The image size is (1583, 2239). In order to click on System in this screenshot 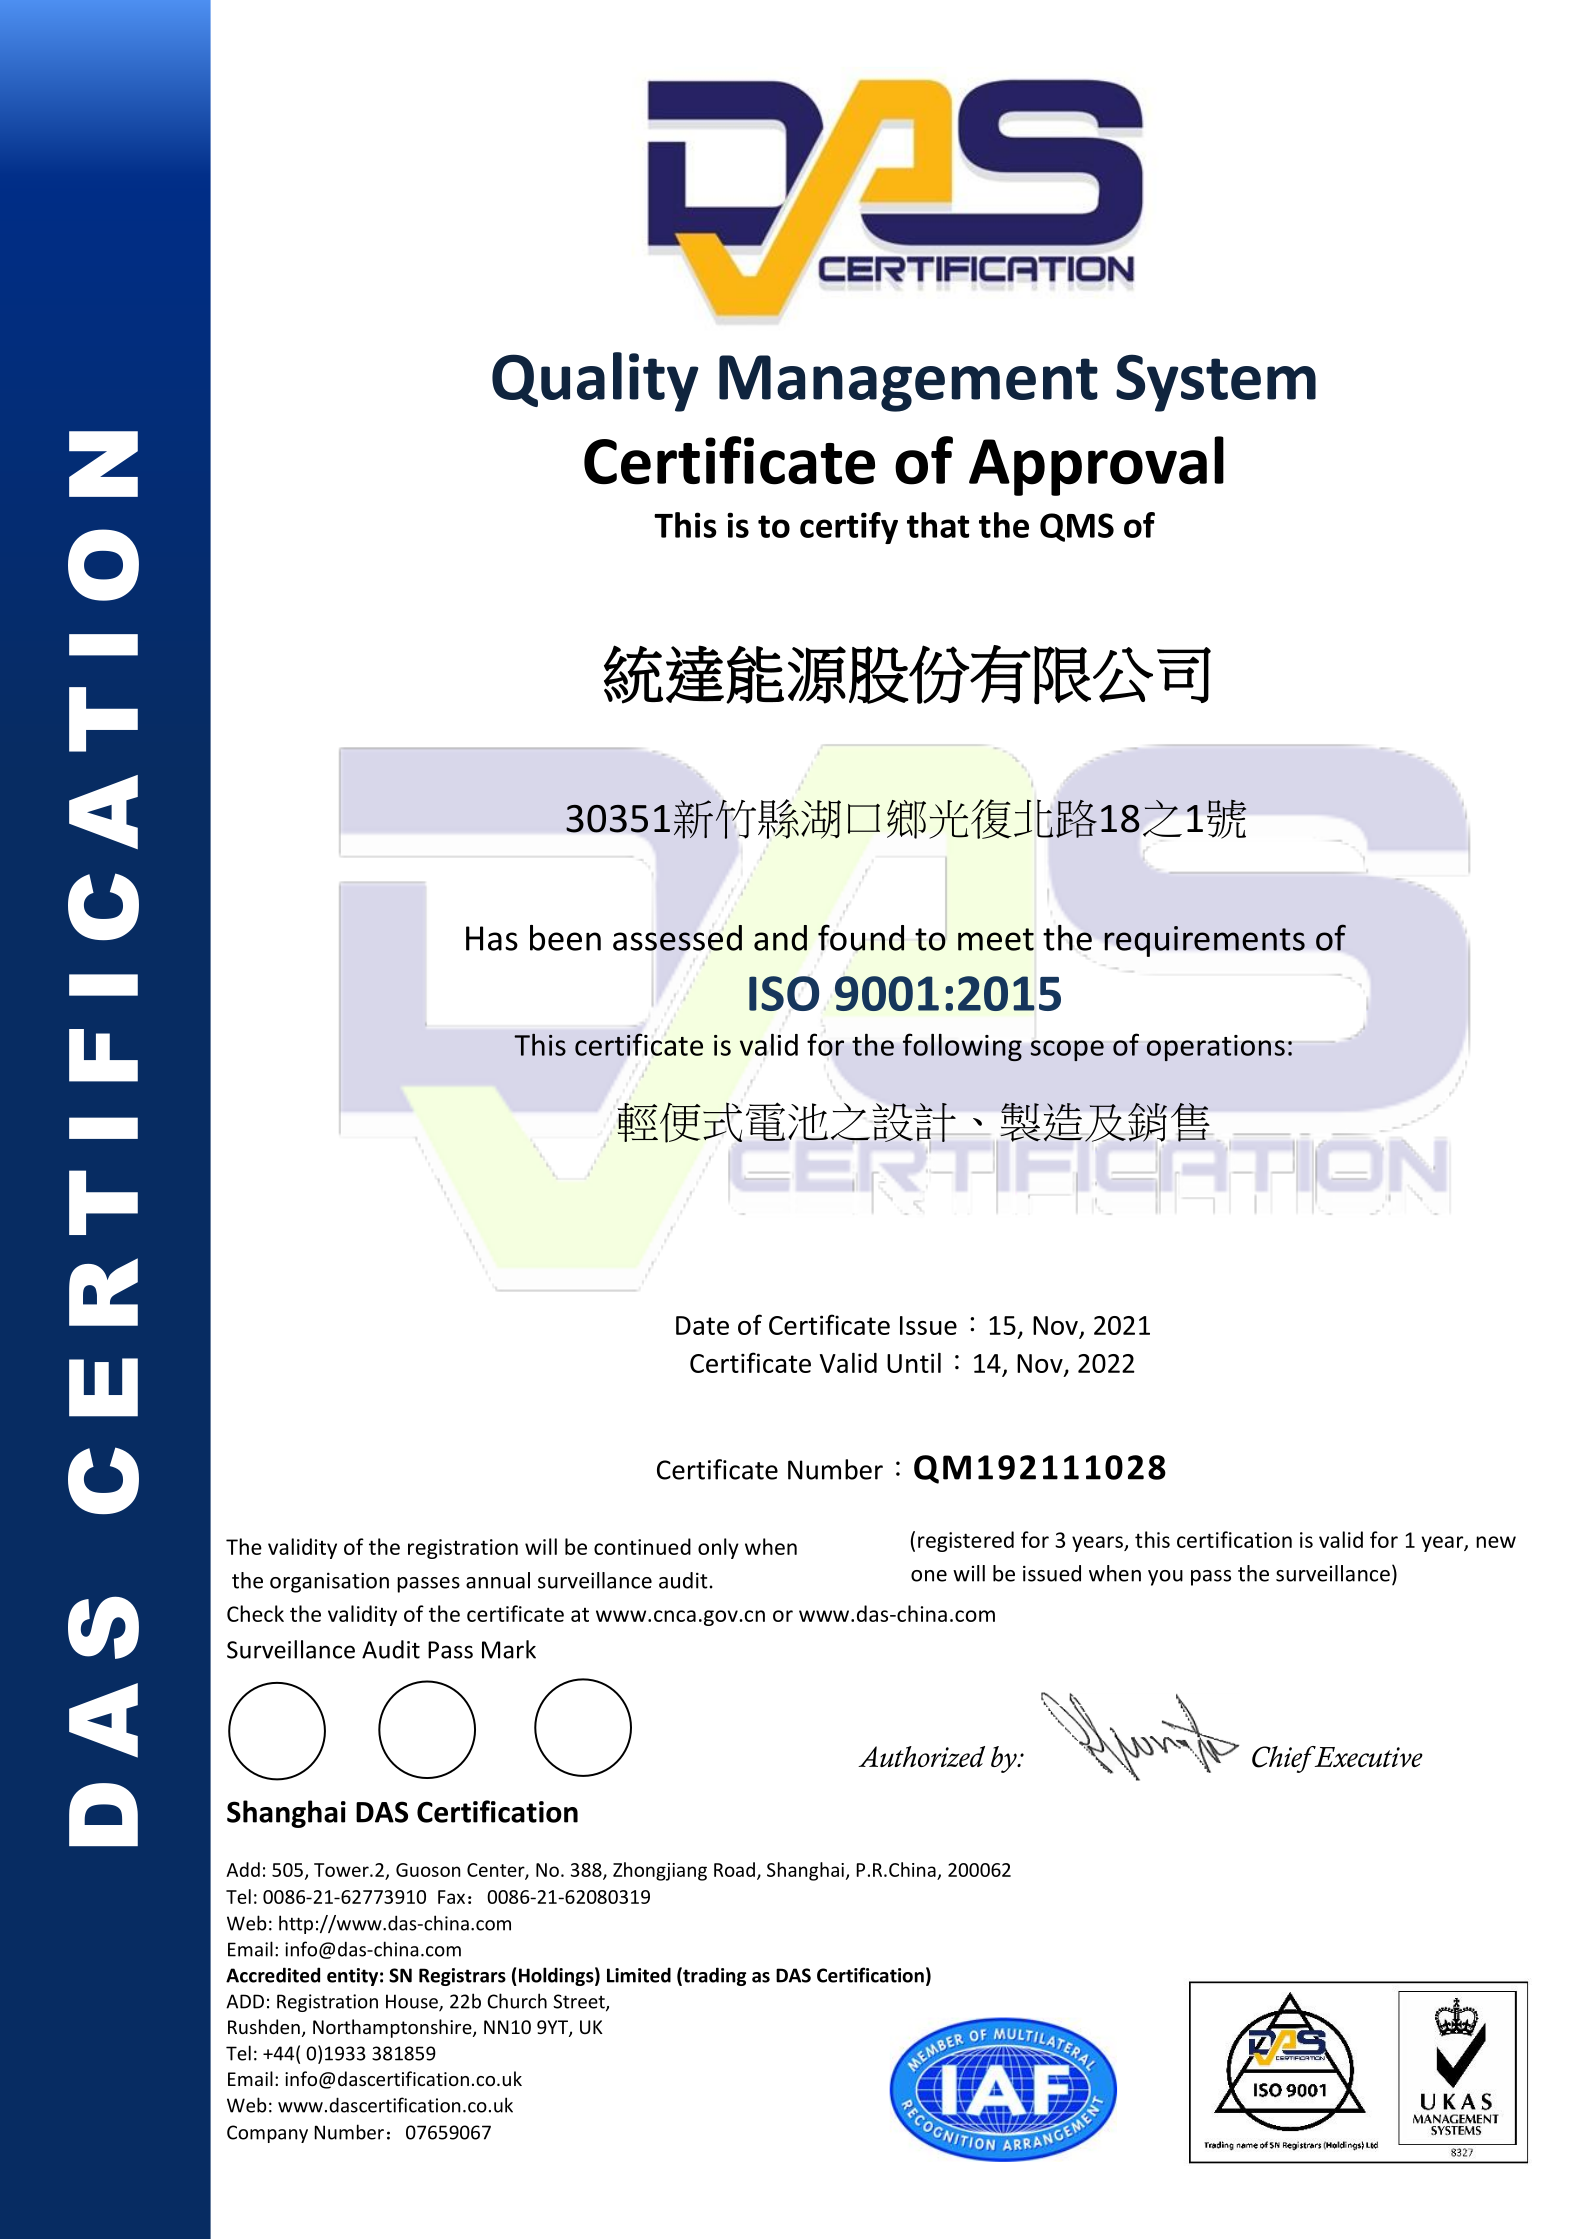, I will do `click(1216, 383)`.
